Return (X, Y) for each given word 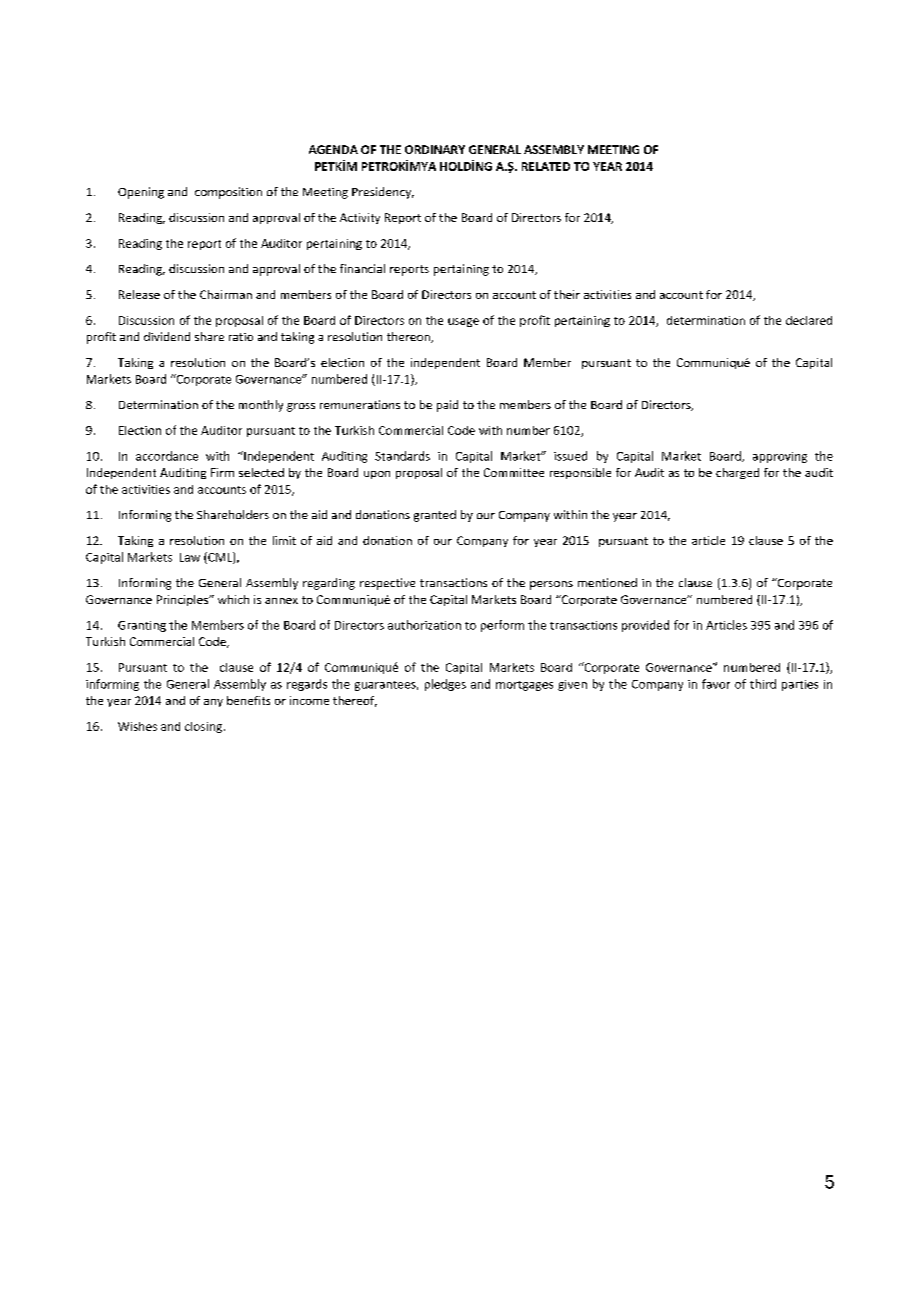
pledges (445, 685)
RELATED (546, 166)
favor (716, 684)
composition (228, 193)
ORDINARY (435, 149)
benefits (248, 700)
